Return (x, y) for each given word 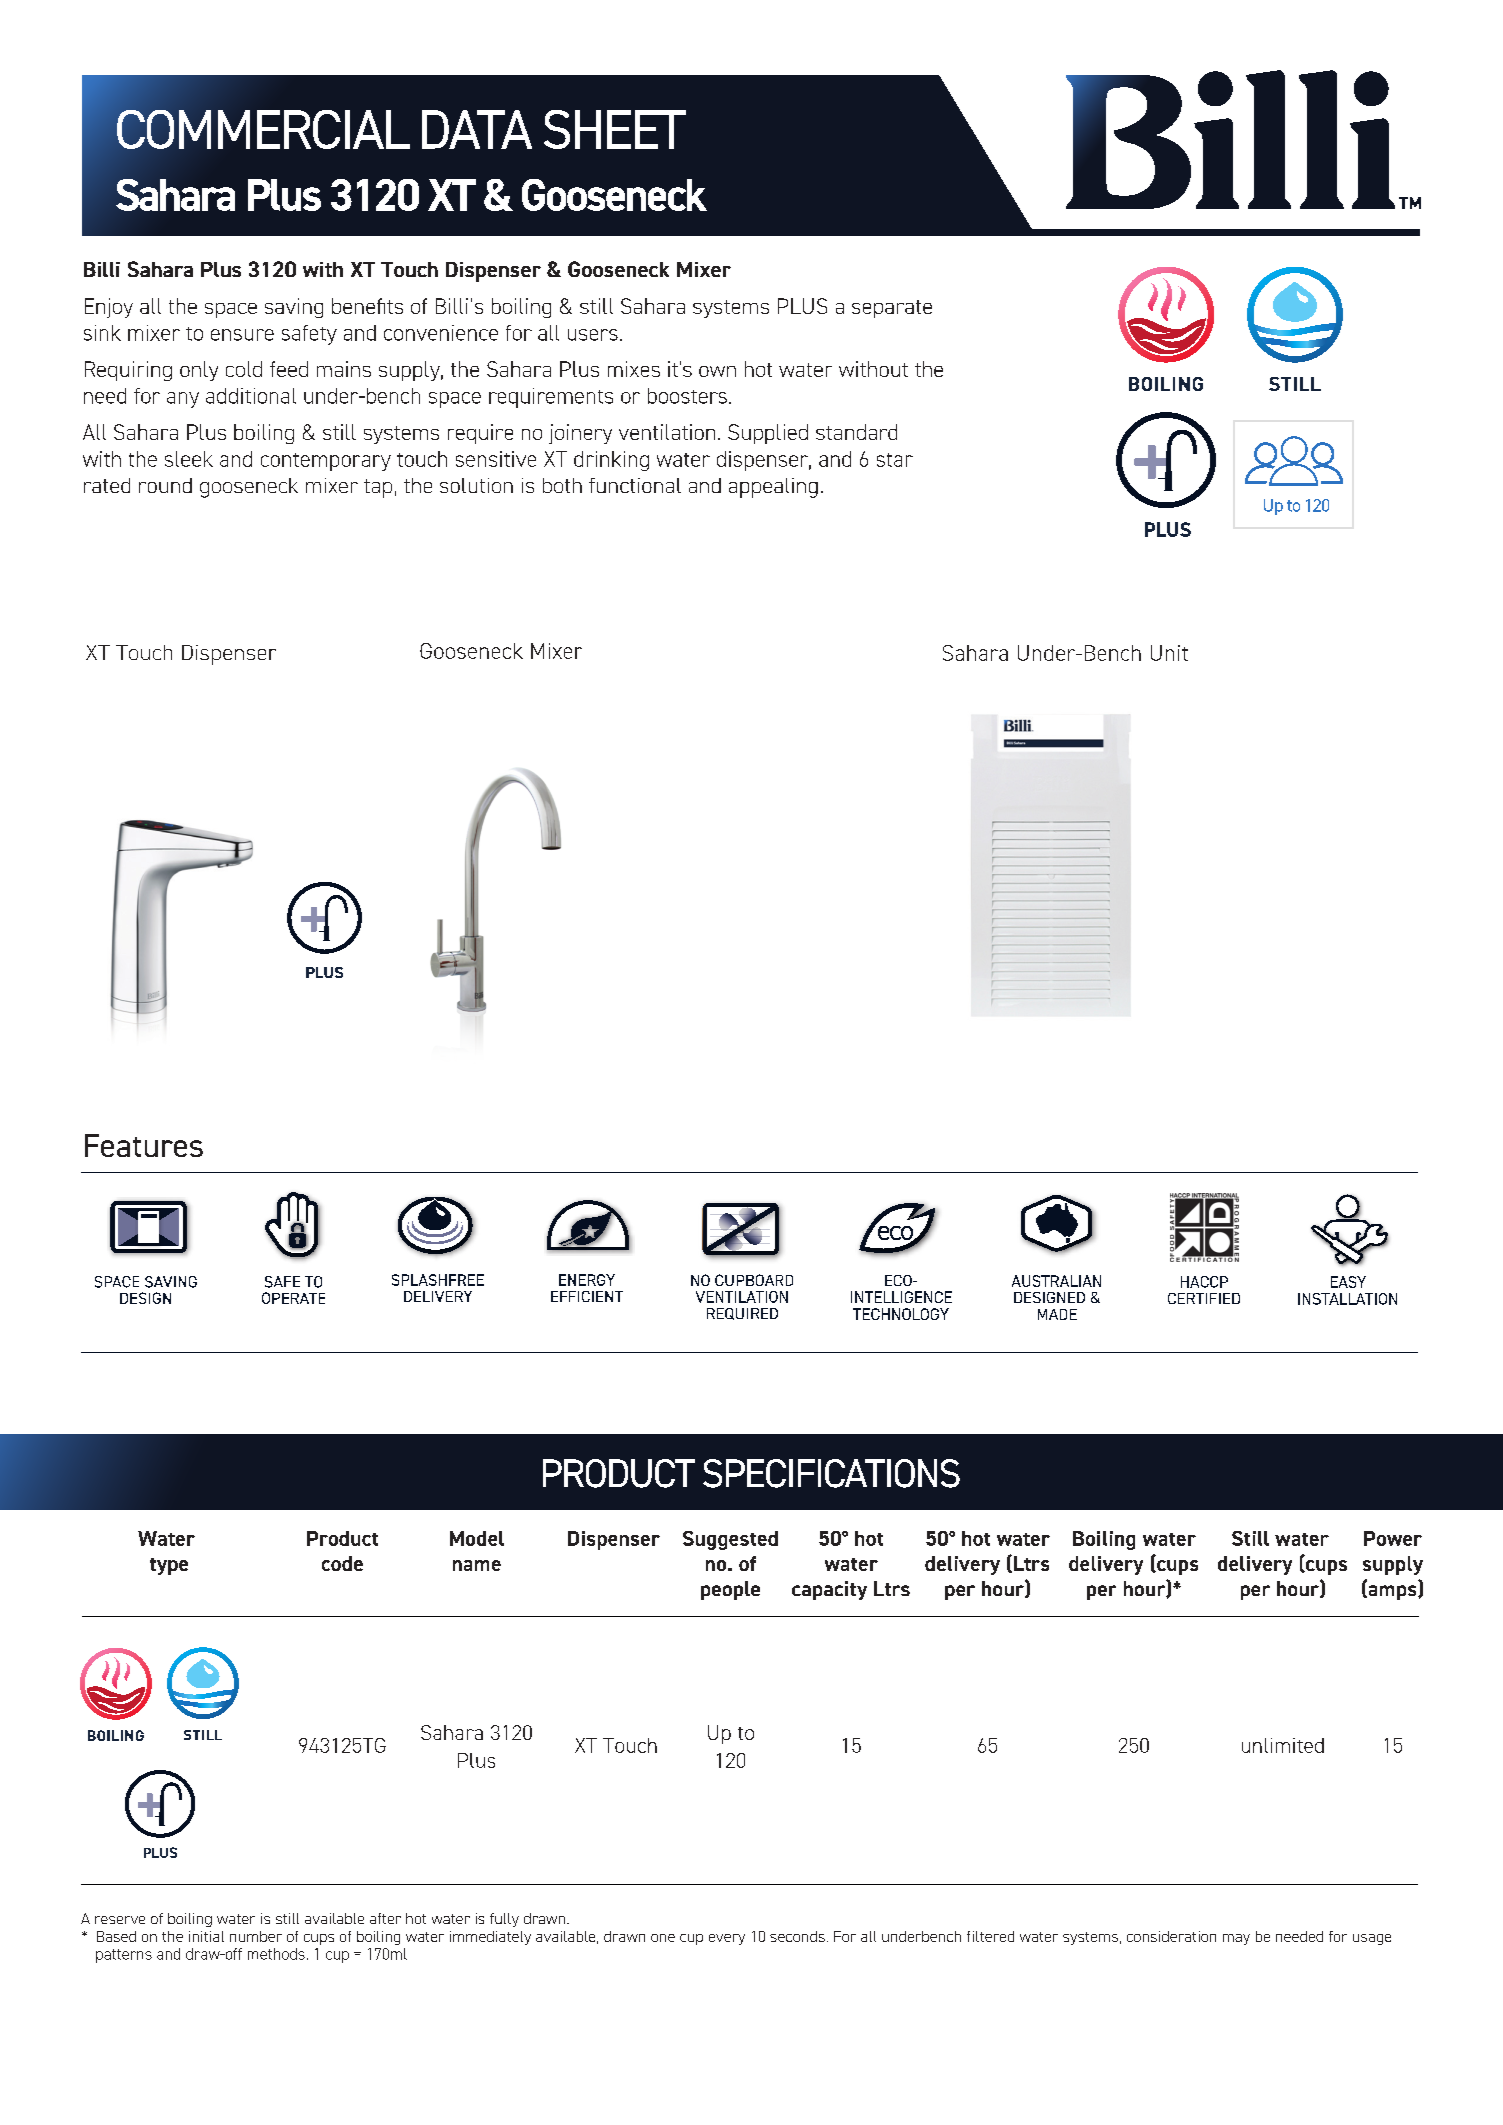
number (256, 1936)
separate (892, 309)
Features (144, 1145)
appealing (773, 488)
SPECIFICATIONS (831, 1473)
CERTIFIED (1204, 1298)
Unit (1169, 653)
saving (294, 308)
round (165, 485)
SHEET (615, 129)
